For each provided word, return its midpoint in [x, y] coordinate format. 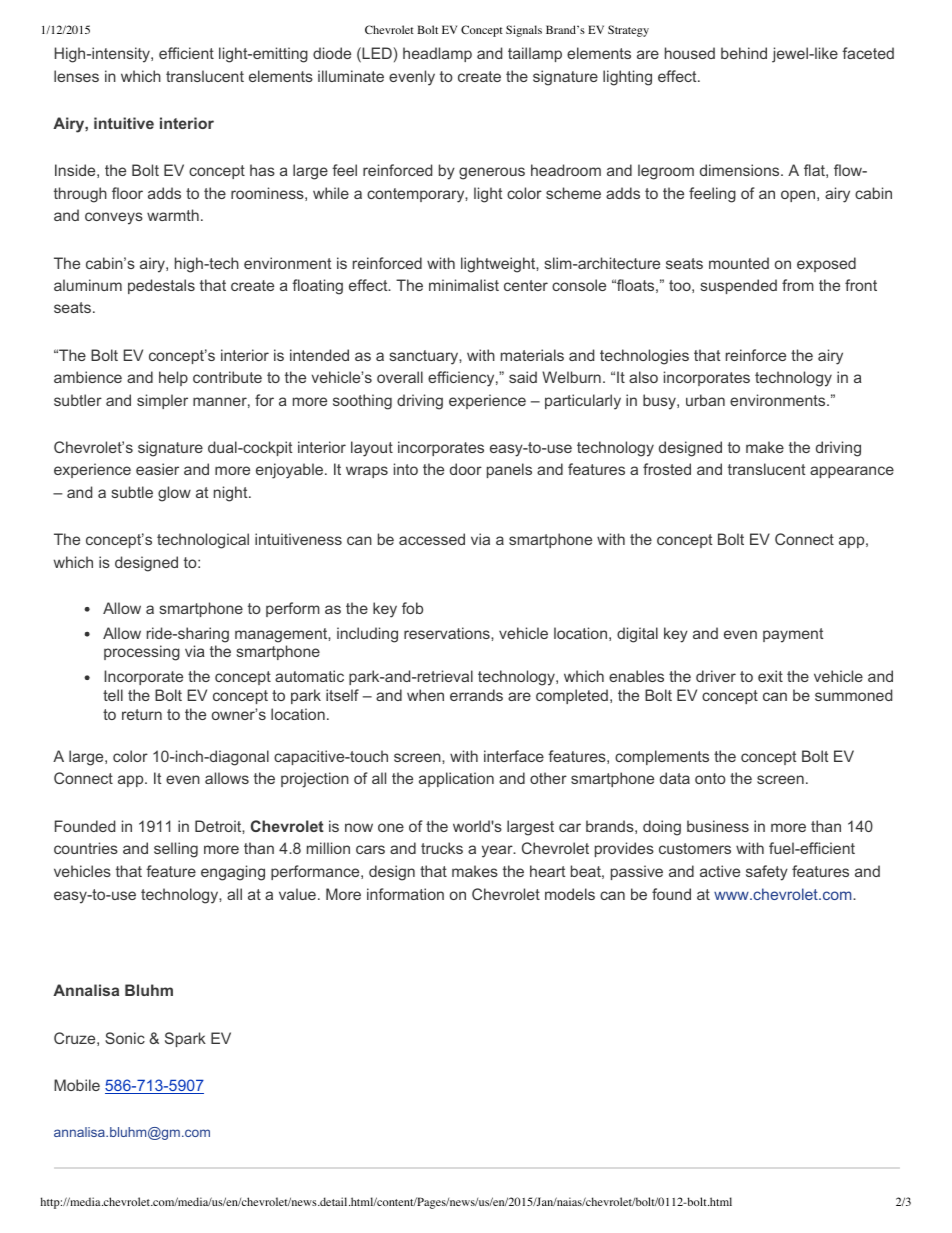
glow [174, 494]
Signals [524, 31]
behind [744, 53]
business [718, 826]
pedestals [161, 286]
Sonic [125, 1038]
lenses [76, 76]
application [456, 779]
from [798, 285]
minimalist [464, 285]
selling [176, 850]
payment [793, 635]
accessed [432, 539]
